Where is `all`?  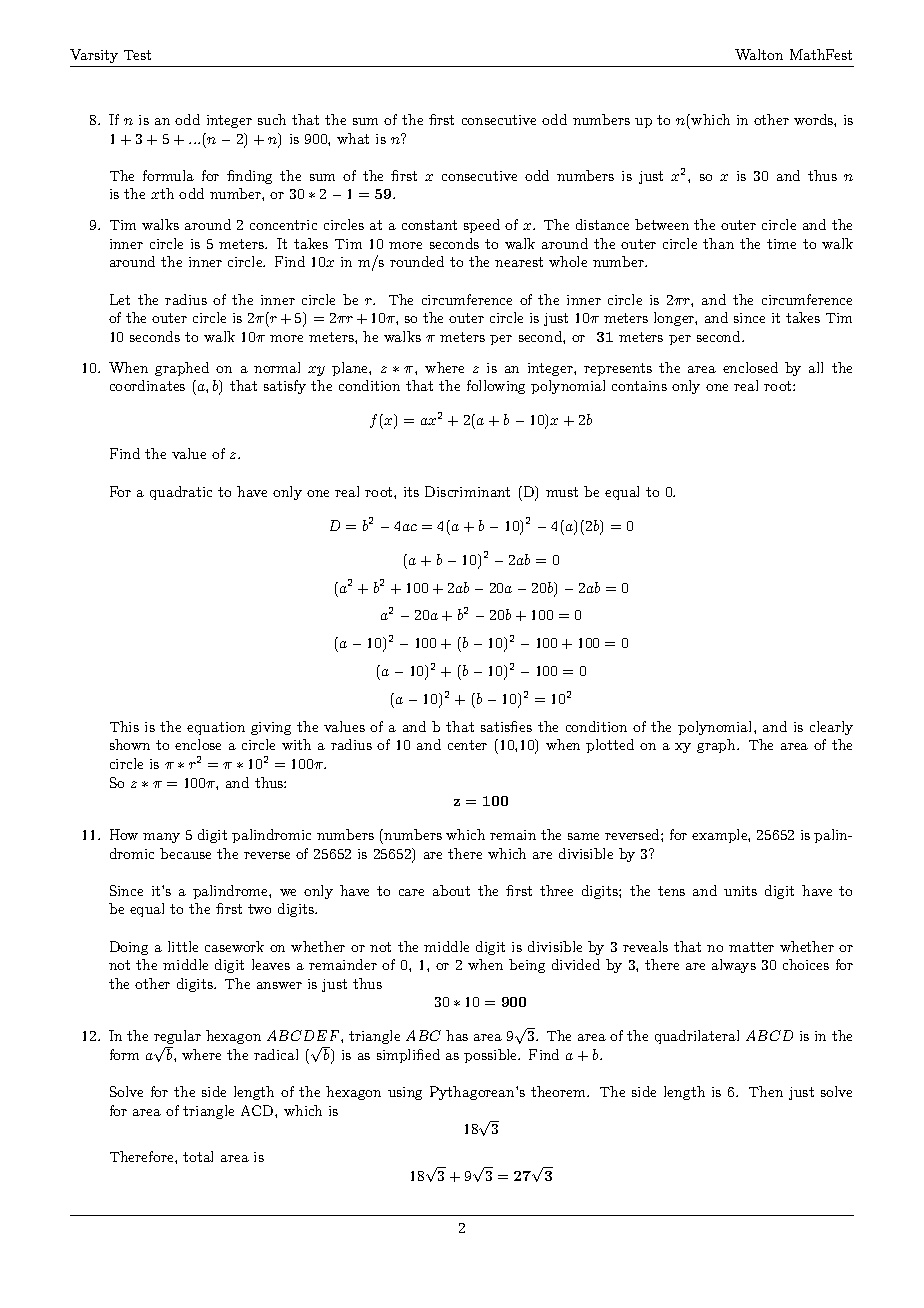
all is located at coordinates (816, 367).
